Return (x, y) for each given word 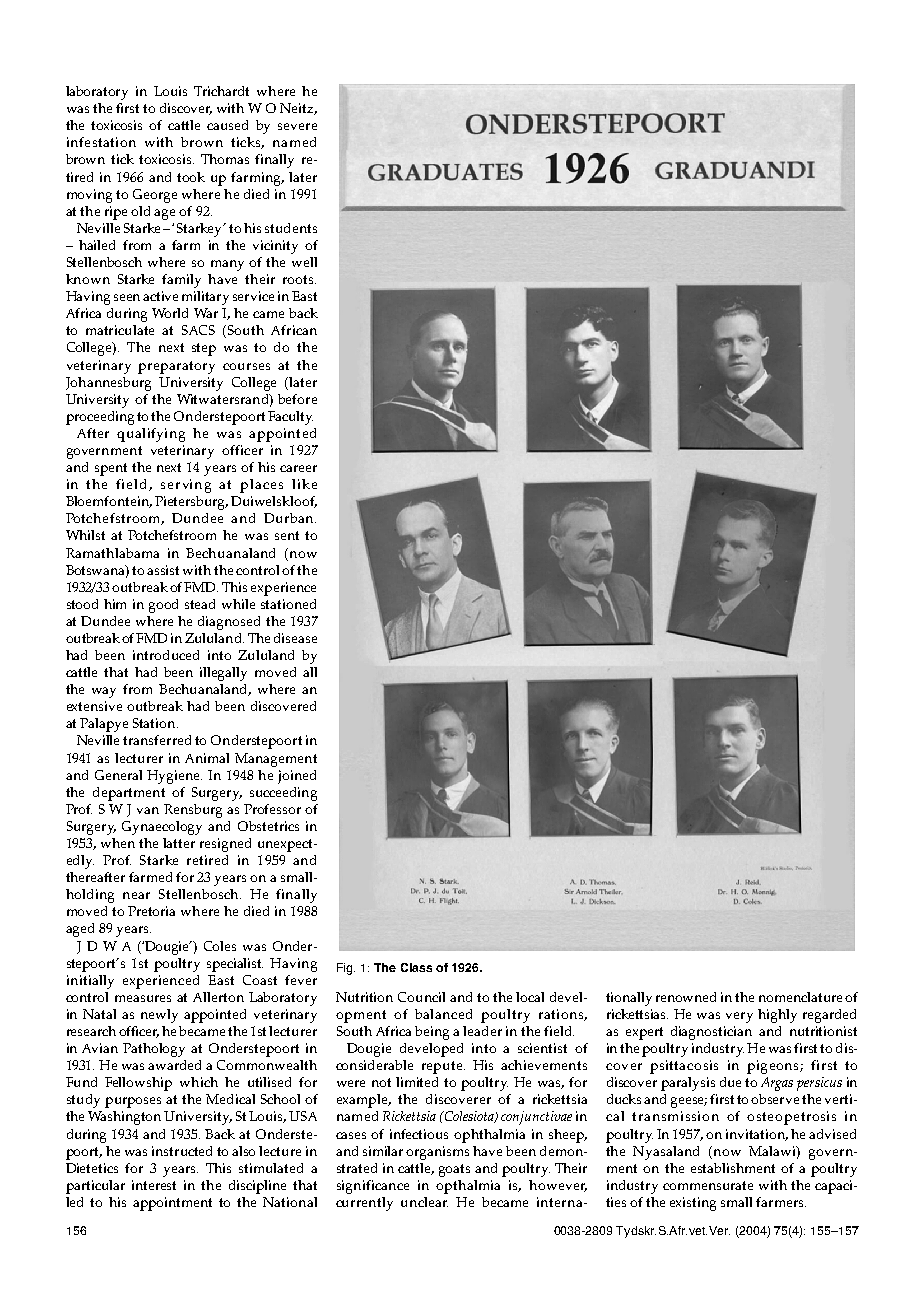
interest (154, 1185)
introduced (166, 655)
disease (295, 638)
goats (454, 1170)
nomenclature (800, 997)
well (304, 262)
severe (297, 126)
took (191, 177)
